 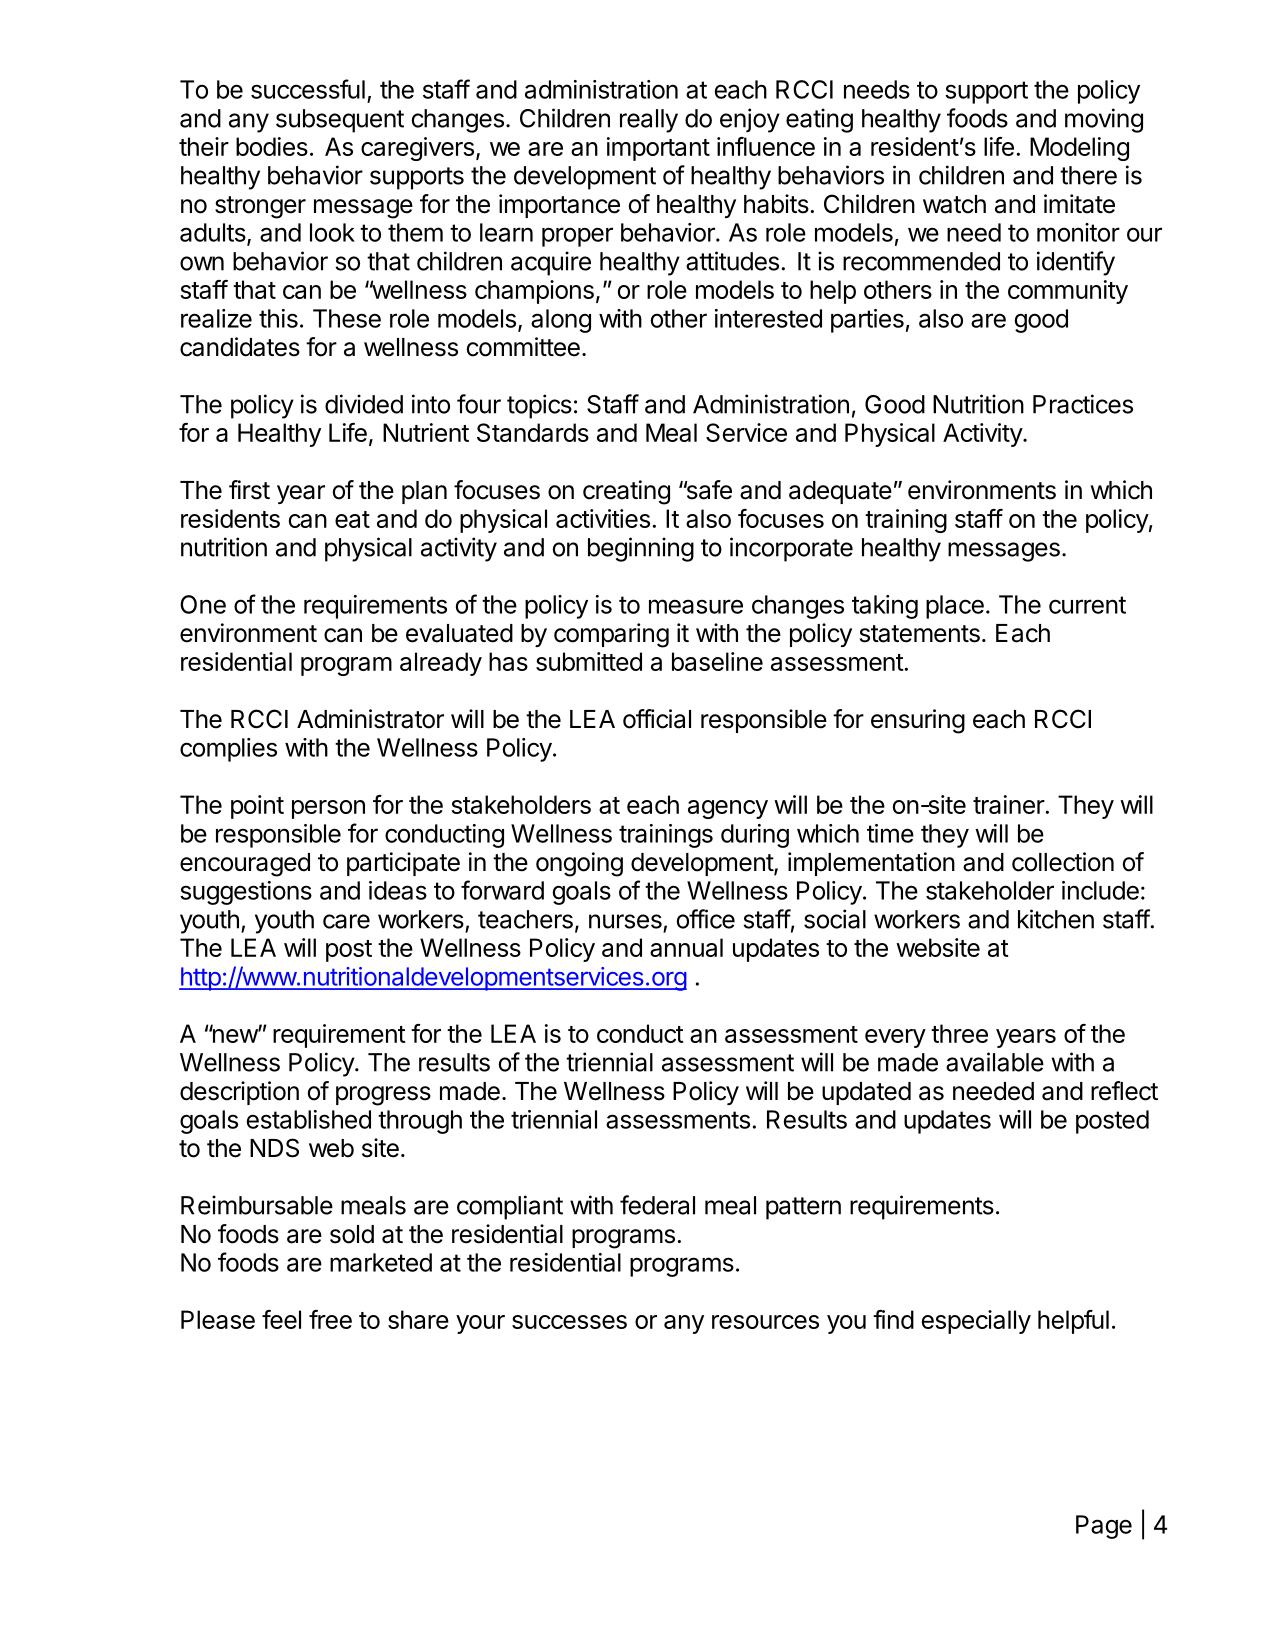 I want to click on Modeling, so click(x=1079, y=149).
